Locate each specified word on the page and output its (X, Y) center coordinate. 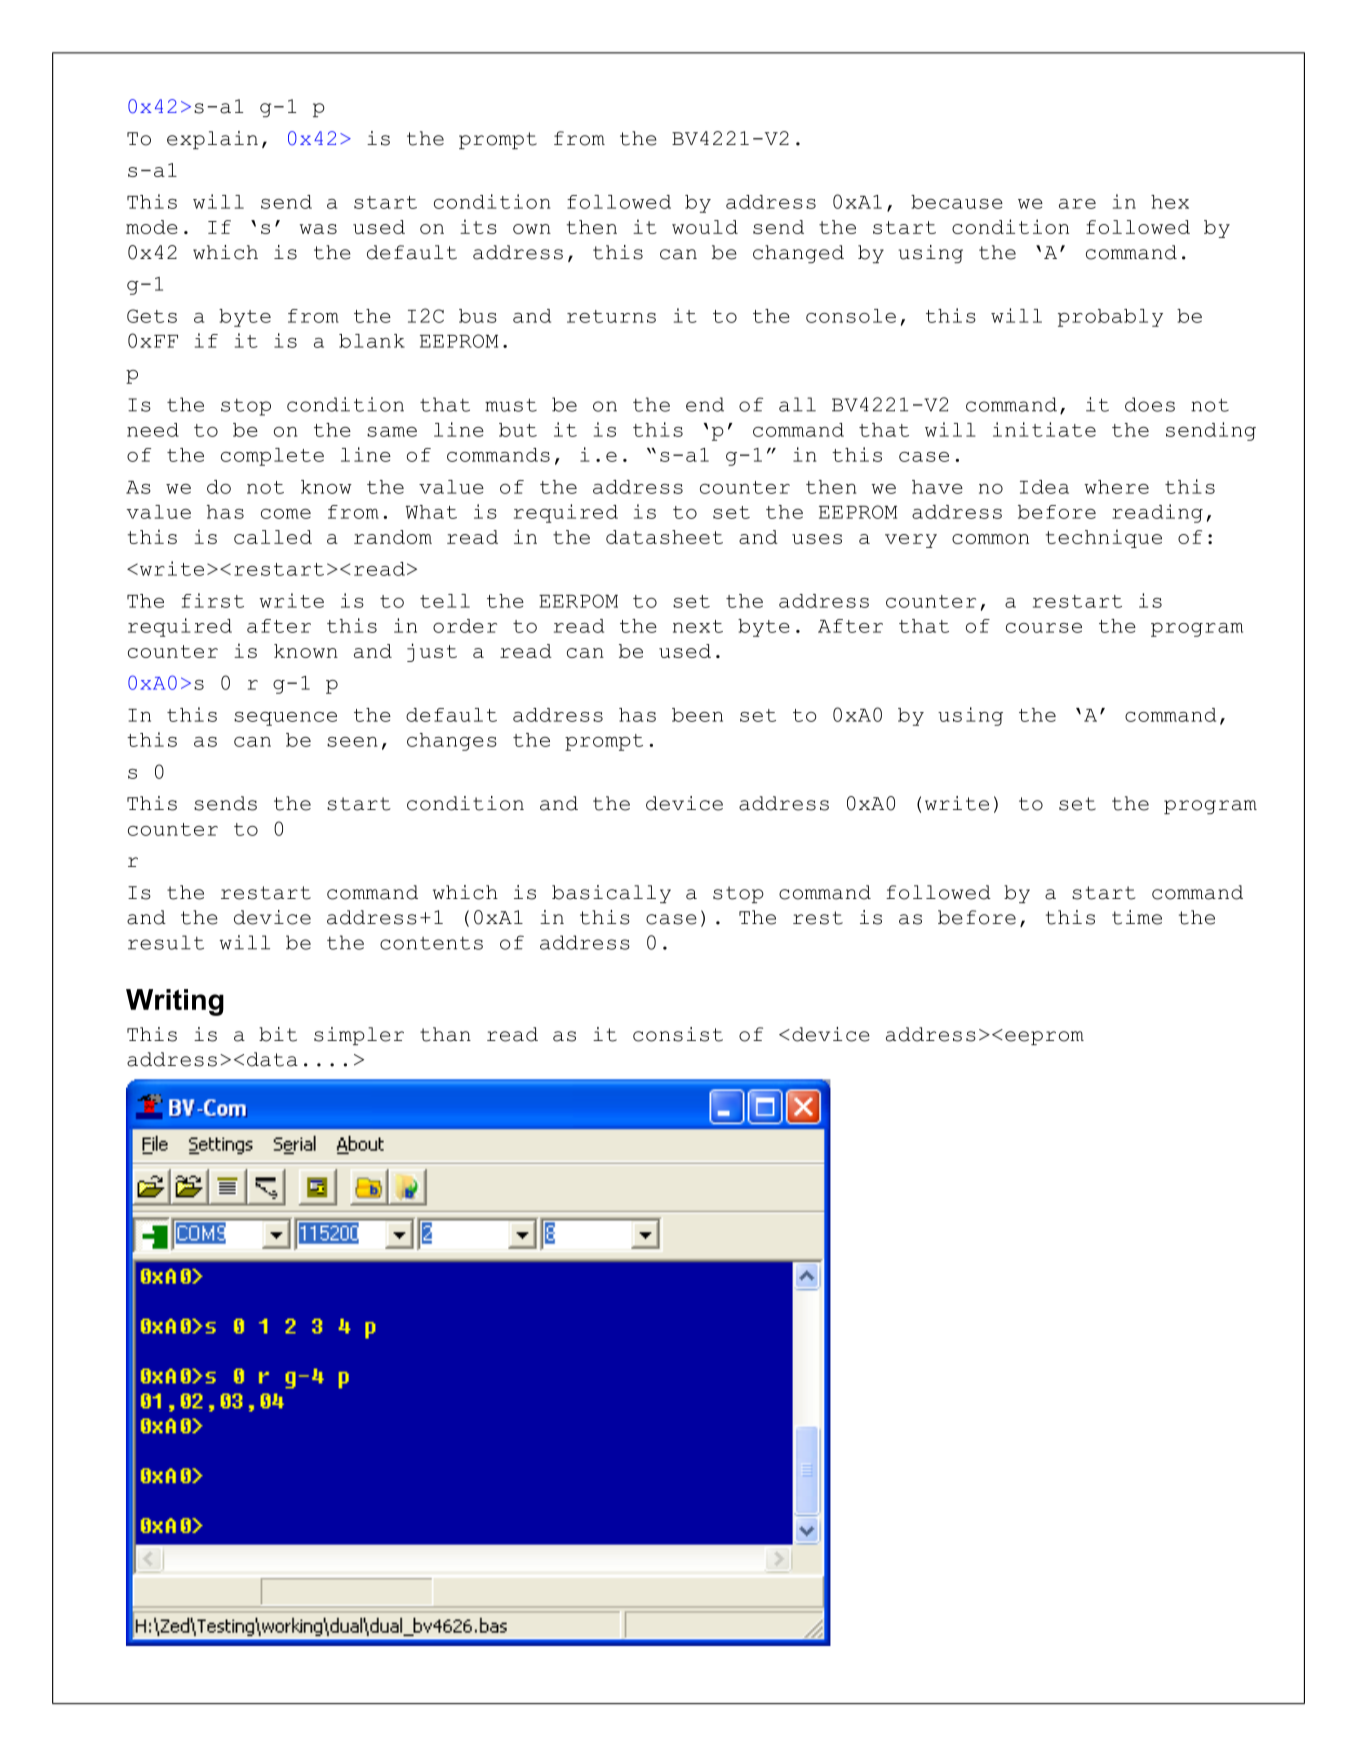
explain (212, 140)
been (697, 715)
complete (272, 457)
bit (278, 1034)
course (1044, 628)
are (1077, 204)
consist (678, 1034)
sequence (285, 719)
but (518, 430)
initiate (1044, 429)
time (1137, 917)
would (705, 227)
